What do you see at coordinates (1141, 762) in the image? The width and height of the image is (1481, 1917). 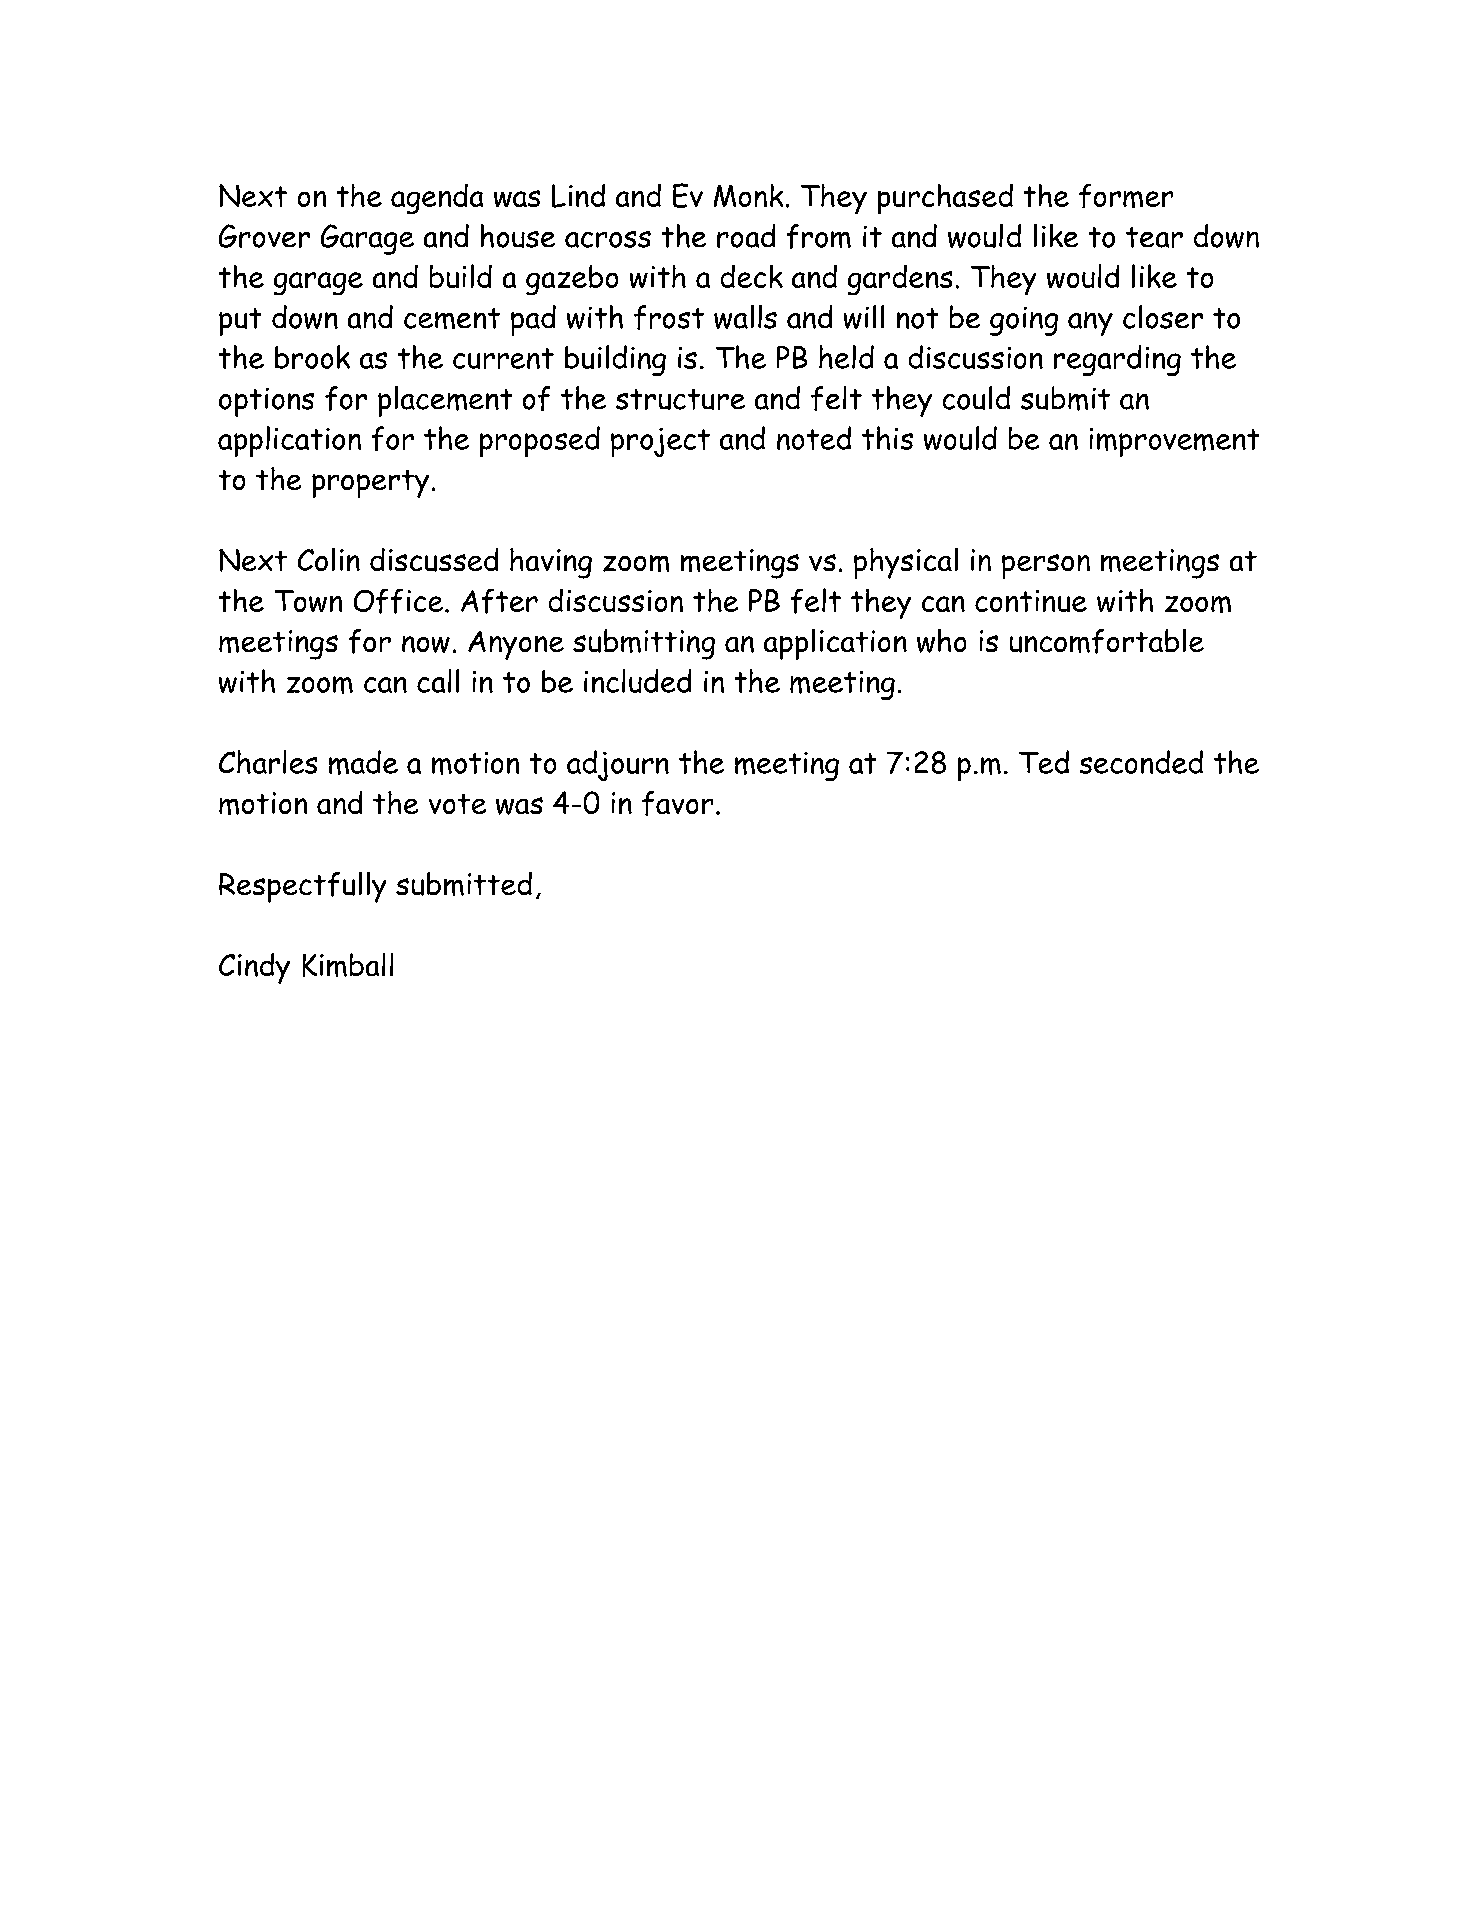 I see `seconded` at bounding box center [1141, 762].
